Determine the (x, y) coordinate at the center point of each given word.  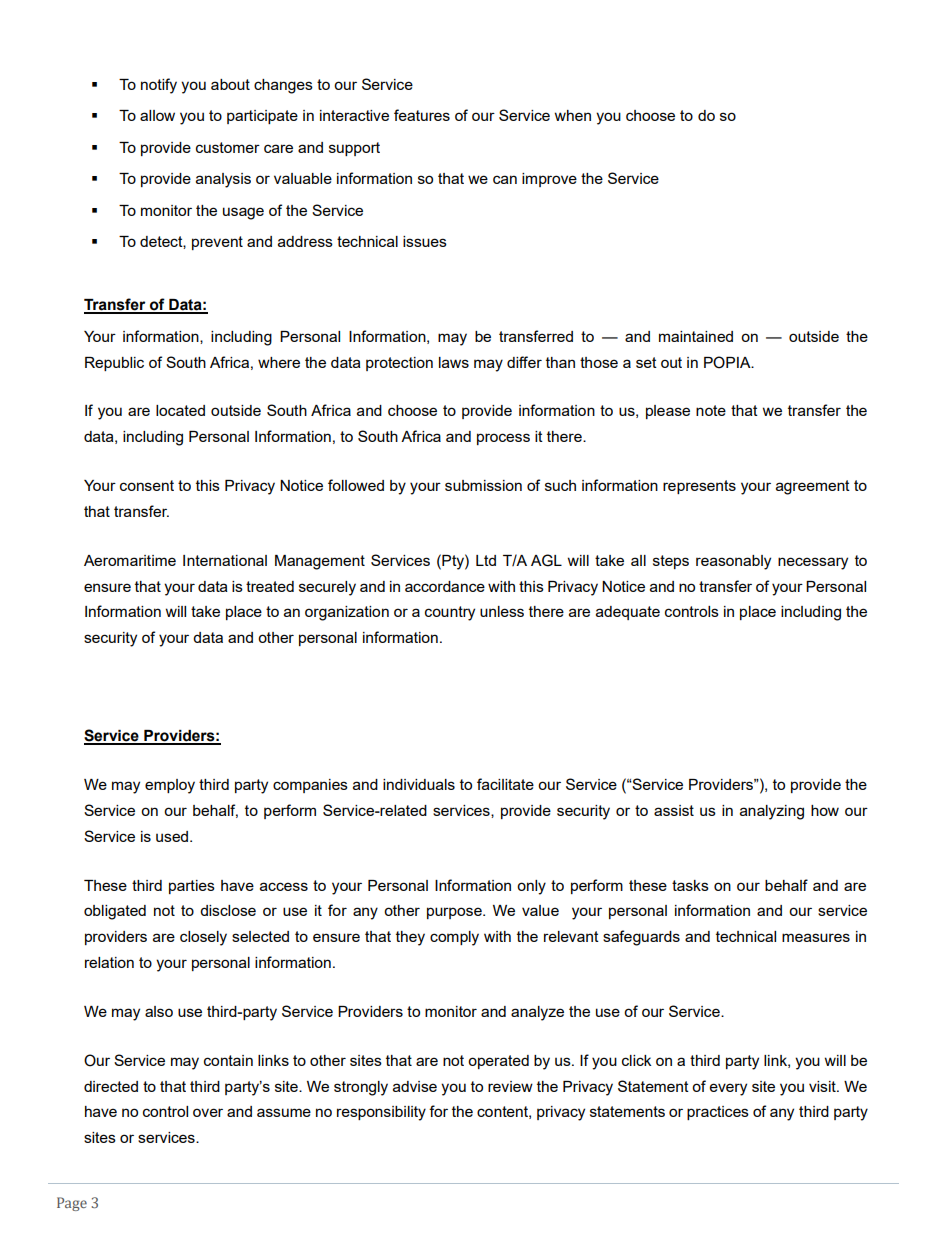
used (173, 836)
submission (483, 485)
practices (718, 1113)
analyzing (772, 812)
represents (699, 487)
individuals (419, 784)
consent (147, 485)
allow (157, 115)
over (208, 1112)
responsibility (381, 1113)
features (422, 115)
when (573, 115)
